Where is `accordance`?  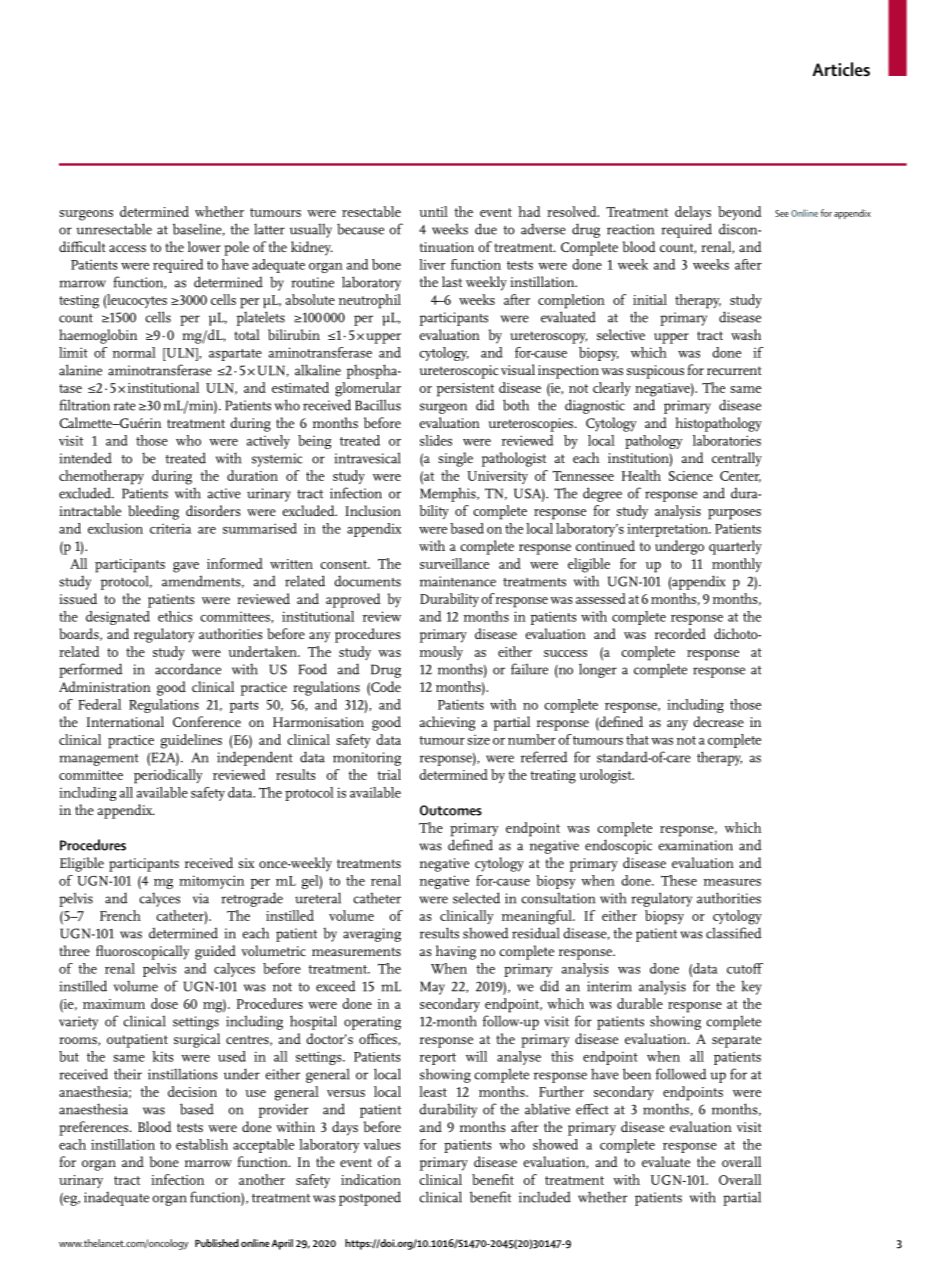
accordance is located at coordinates (188, 669).
